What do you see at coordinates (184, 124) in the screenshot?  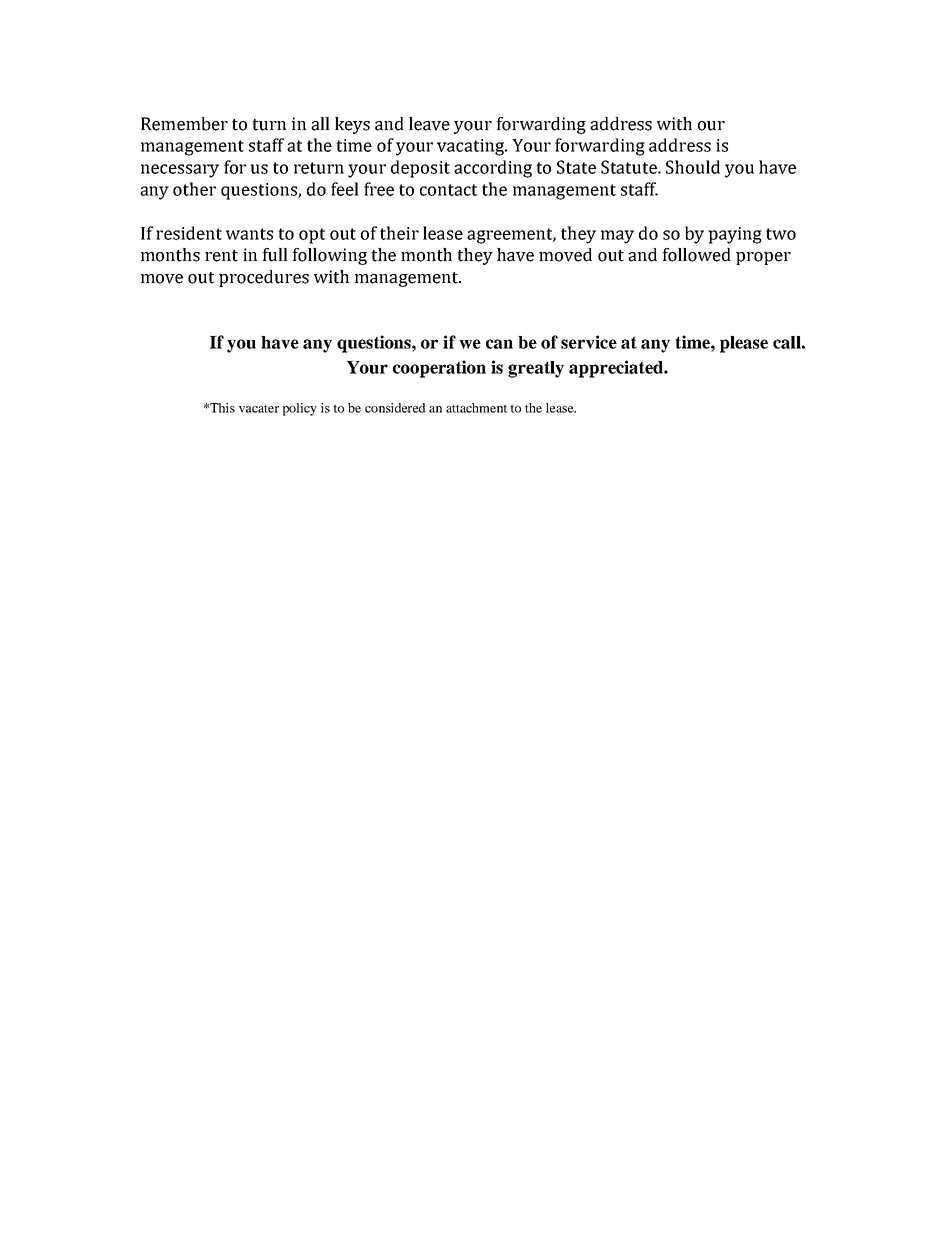 I see `Remember` at bounding box center [184, 124].
